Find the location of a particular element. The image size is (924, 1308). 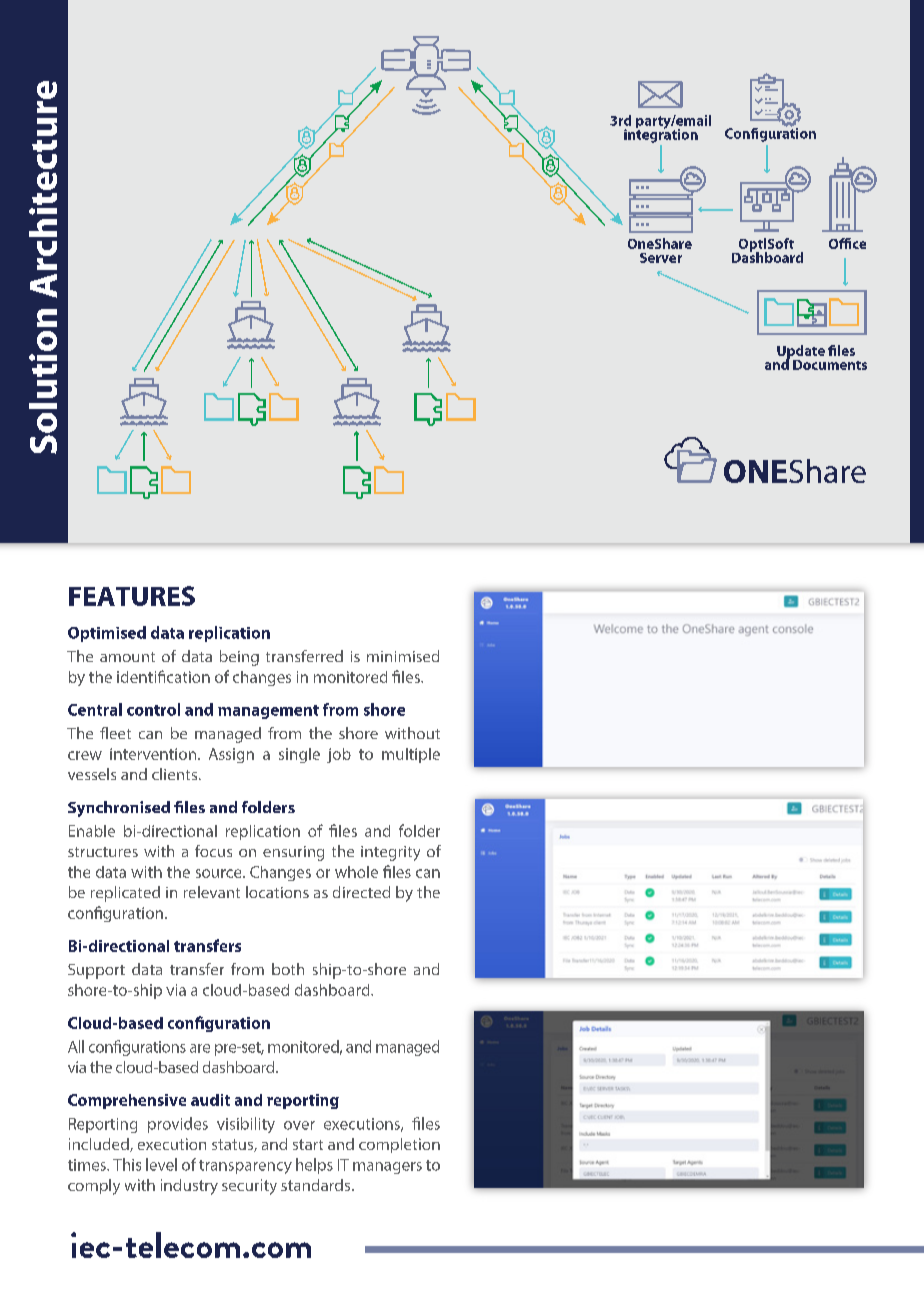

managers is located at coordinates (387, 1168).
